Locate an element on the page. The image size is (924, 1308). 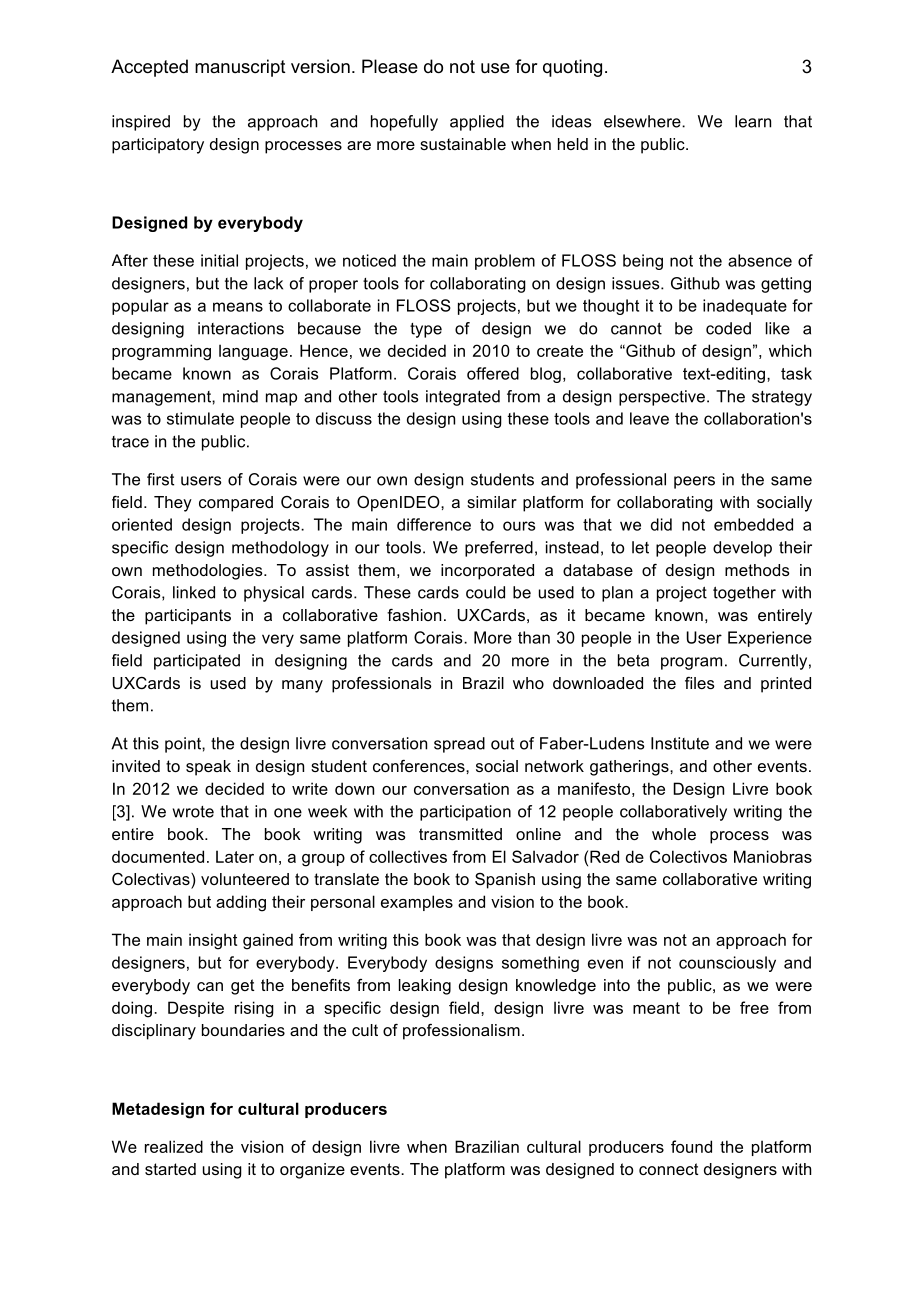
could is located at coordinates (485, 592).
